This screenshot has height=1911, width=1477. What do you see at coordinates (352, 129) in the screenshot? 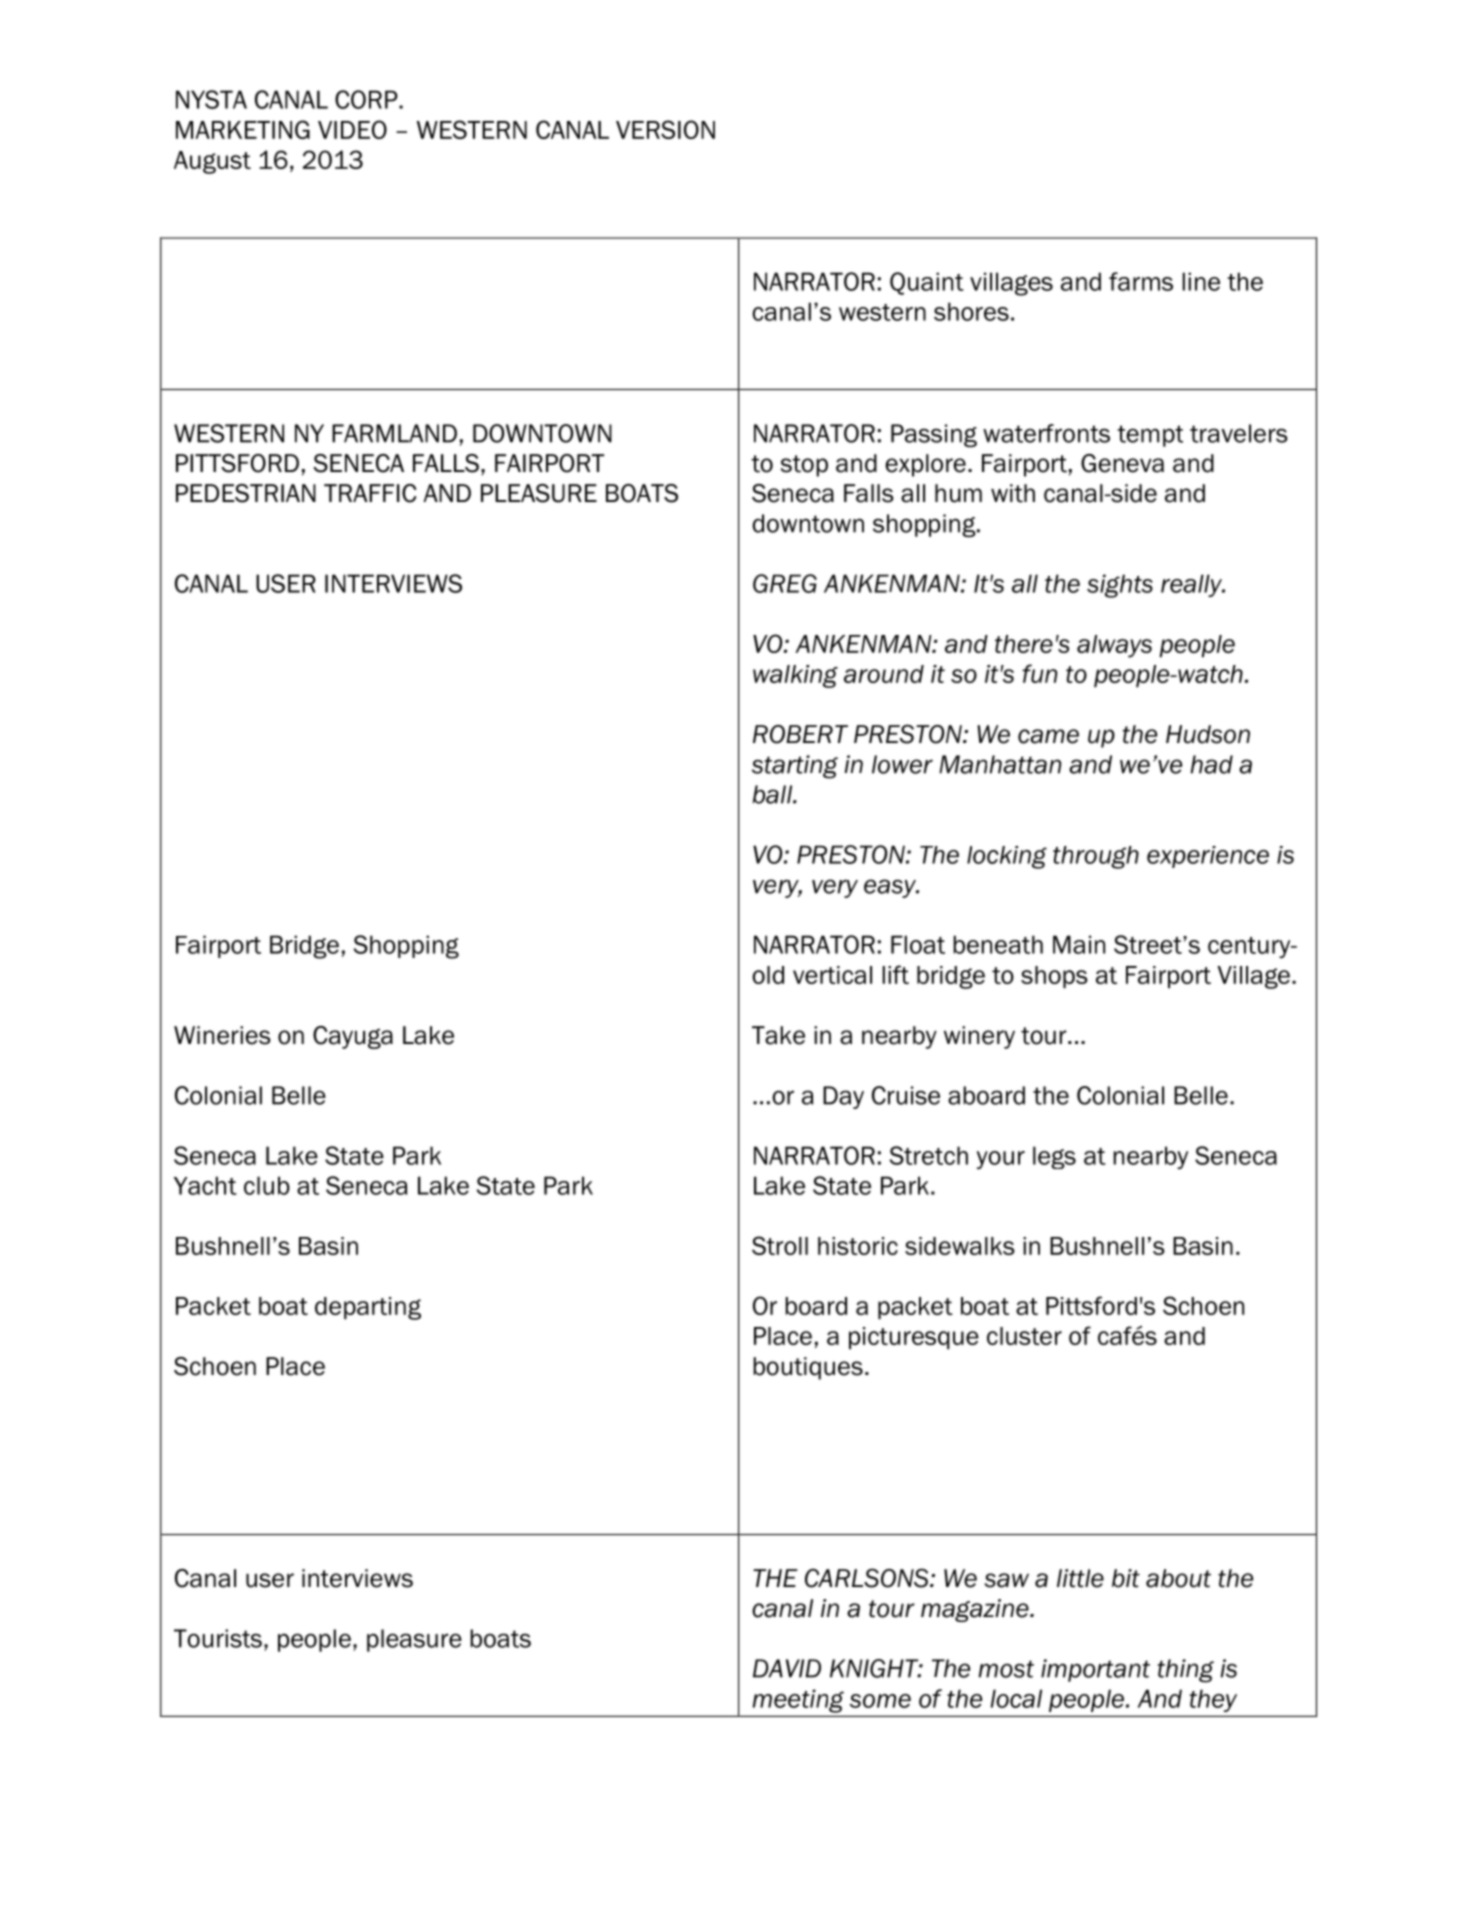
I see `VIDEO` at bounding box center [352, 129].
